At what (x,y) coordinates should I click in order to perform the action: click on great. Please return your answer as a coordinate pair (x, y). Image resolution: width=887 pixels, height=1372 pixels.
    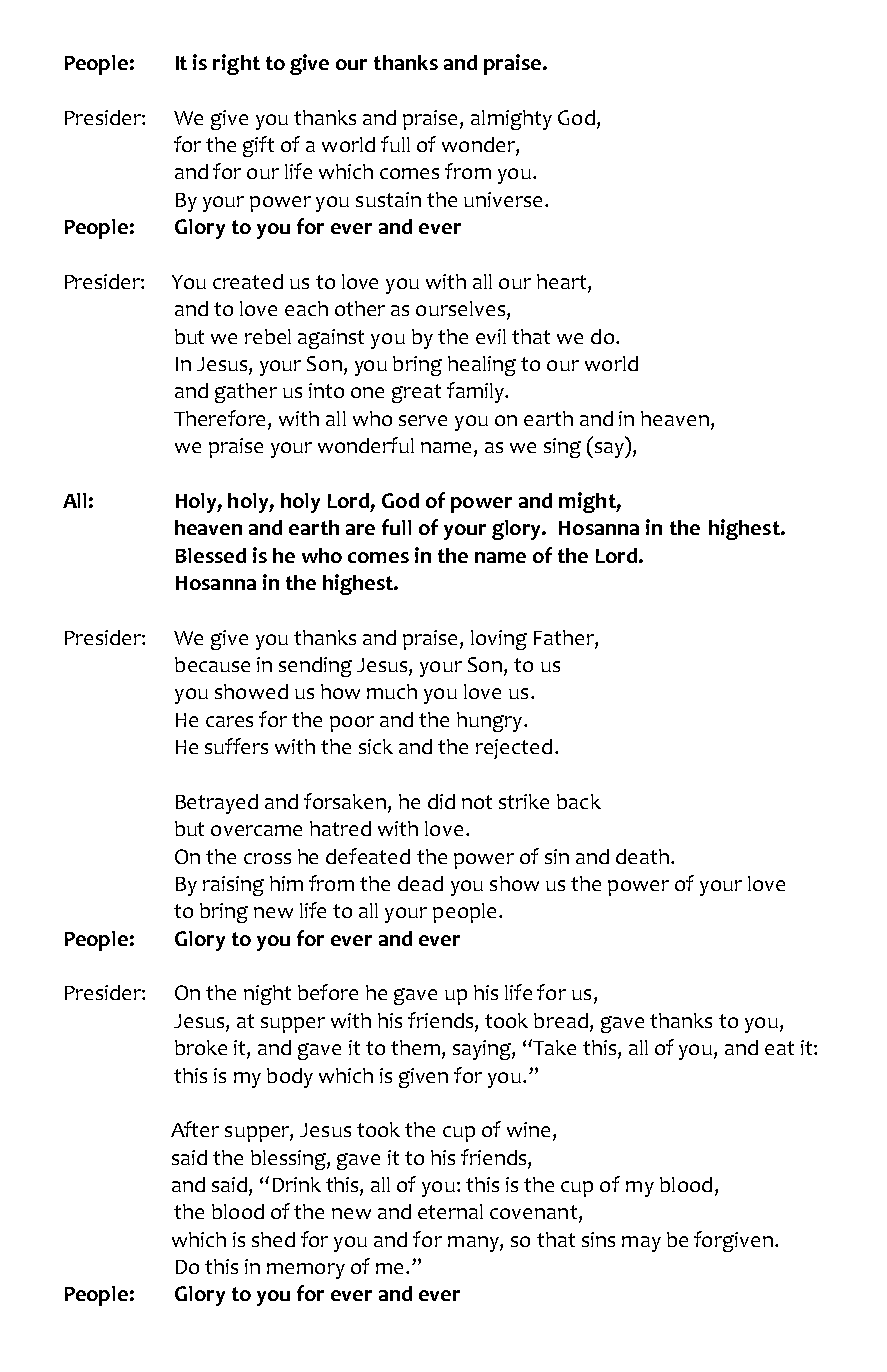
    Looking at the image, I should click on (416, 393).
